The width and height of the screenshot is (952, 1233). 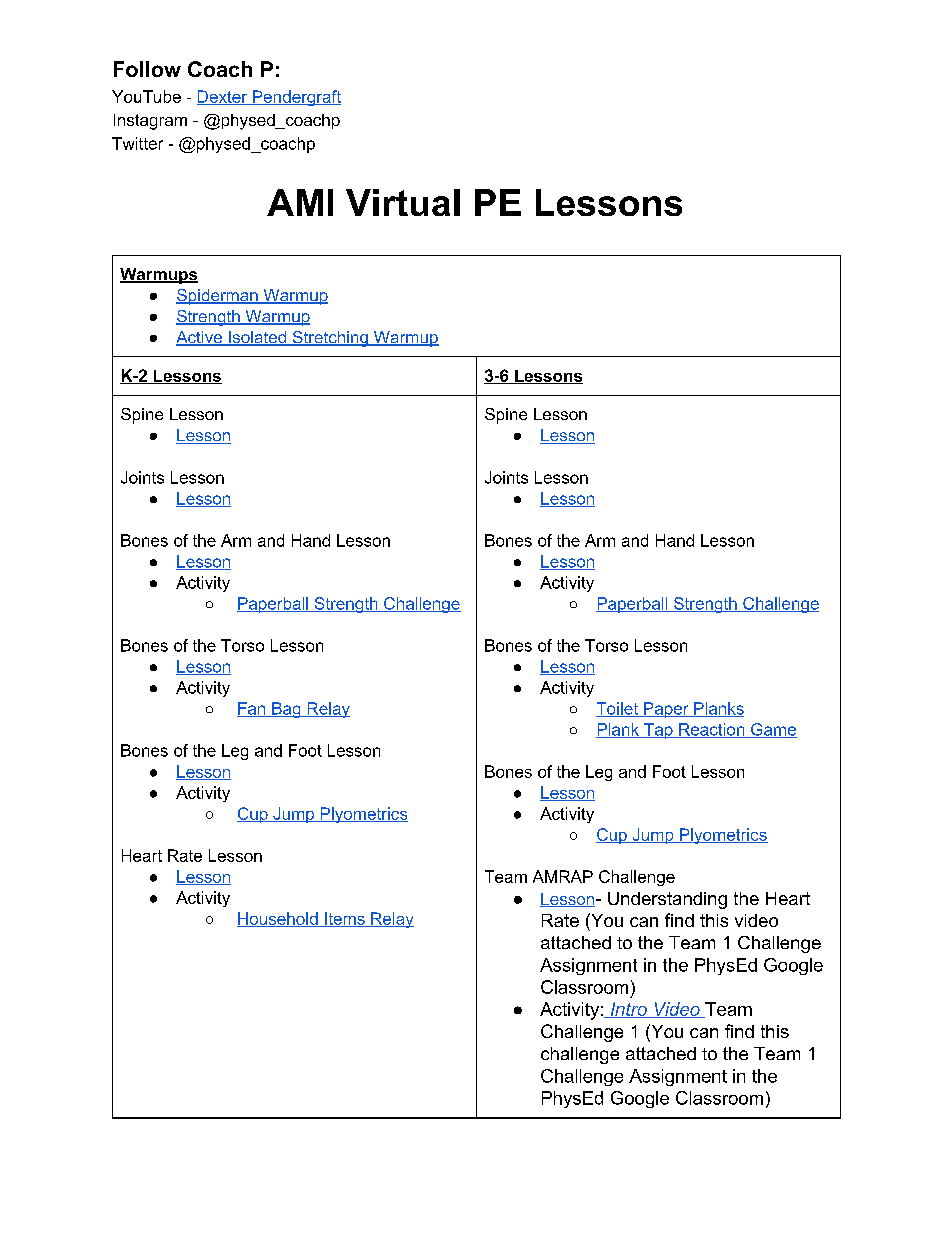 I want to click on Dexter, so click(x=223, y=97).
